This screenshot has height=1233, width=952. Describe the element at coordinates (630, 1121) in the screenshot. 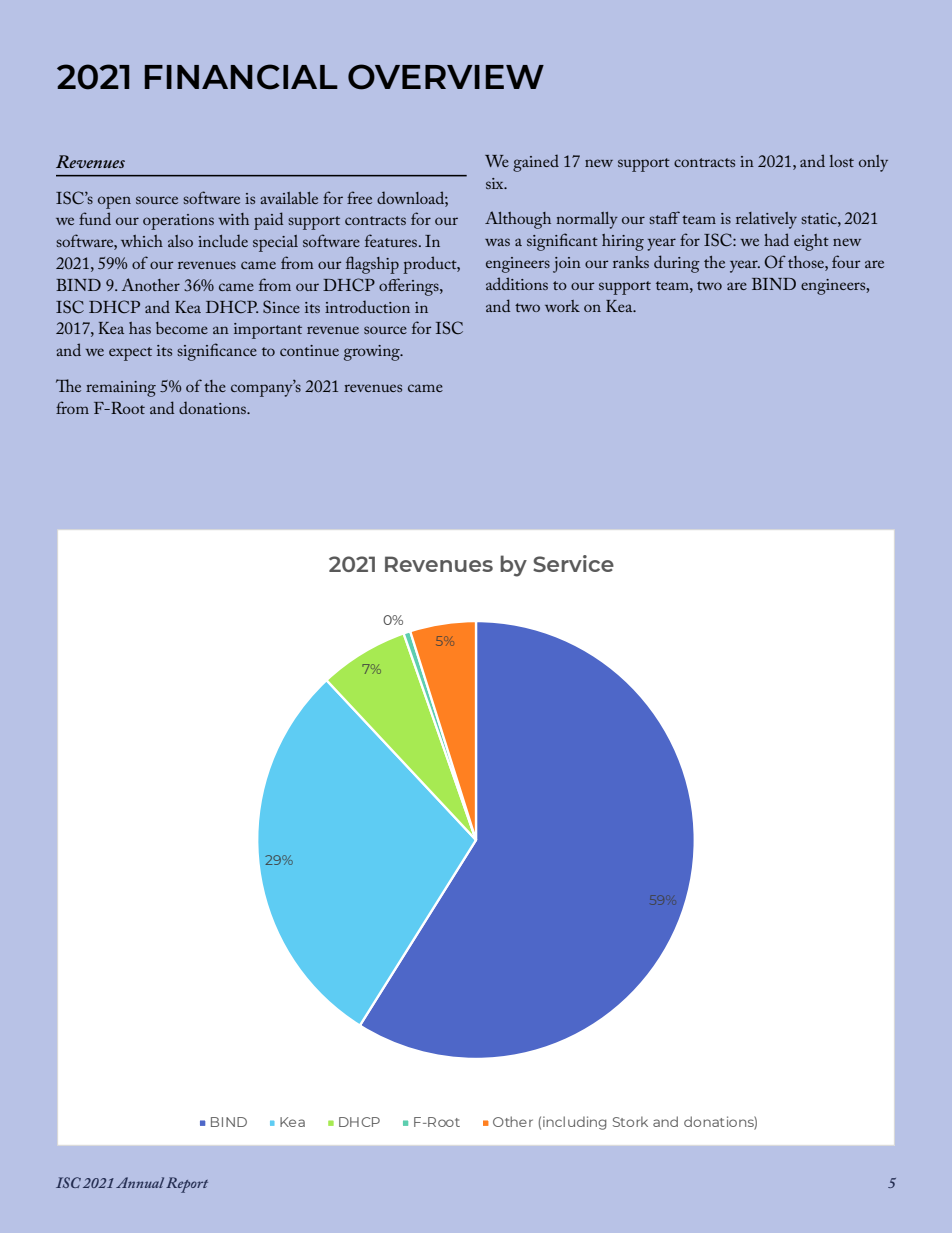

I see `Stork` at that location.
